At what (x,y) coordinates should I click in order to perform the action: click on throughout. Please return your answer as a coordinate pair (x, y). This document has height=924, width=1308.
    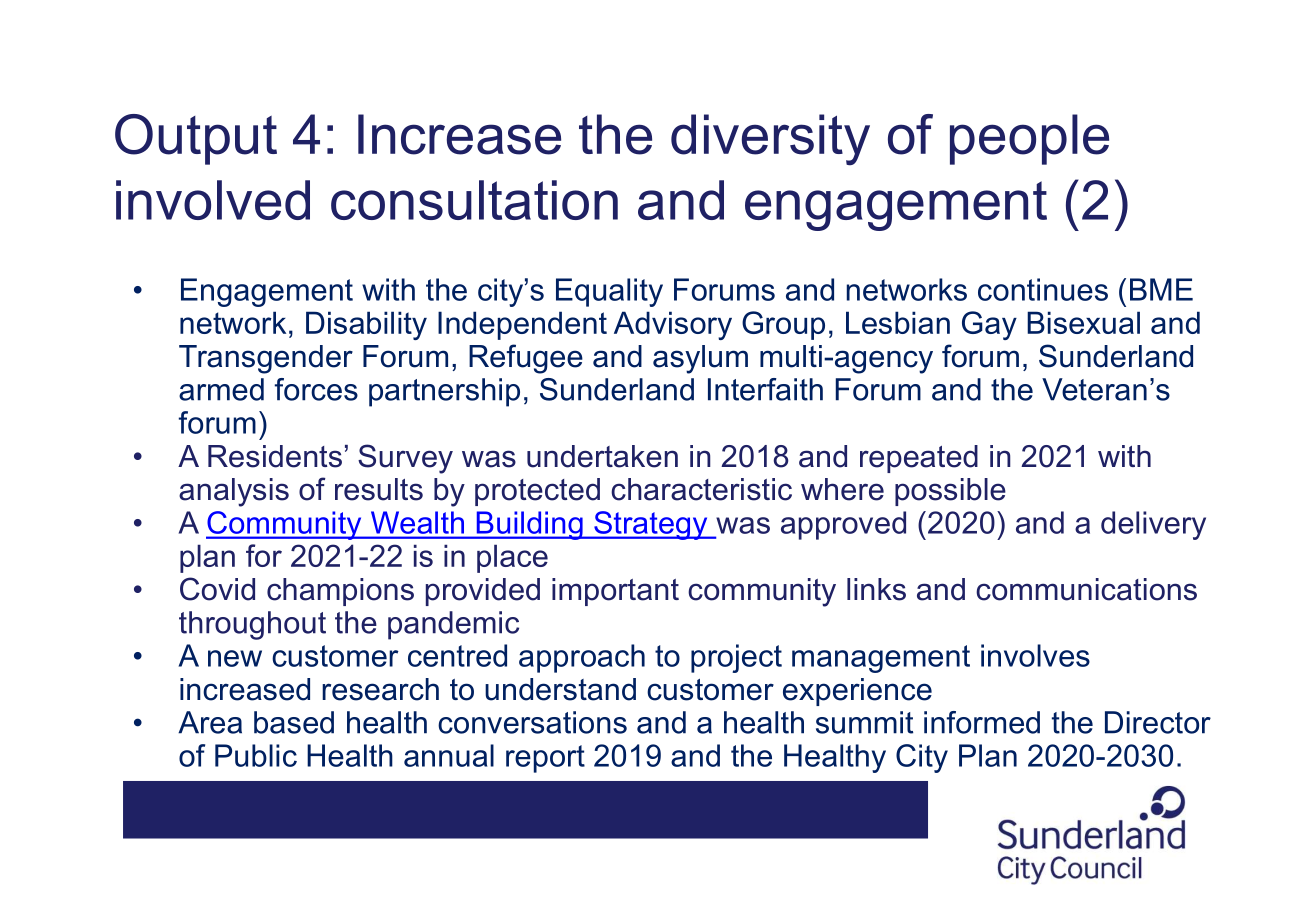
    Looking at the image, I should click on (252, 625).
